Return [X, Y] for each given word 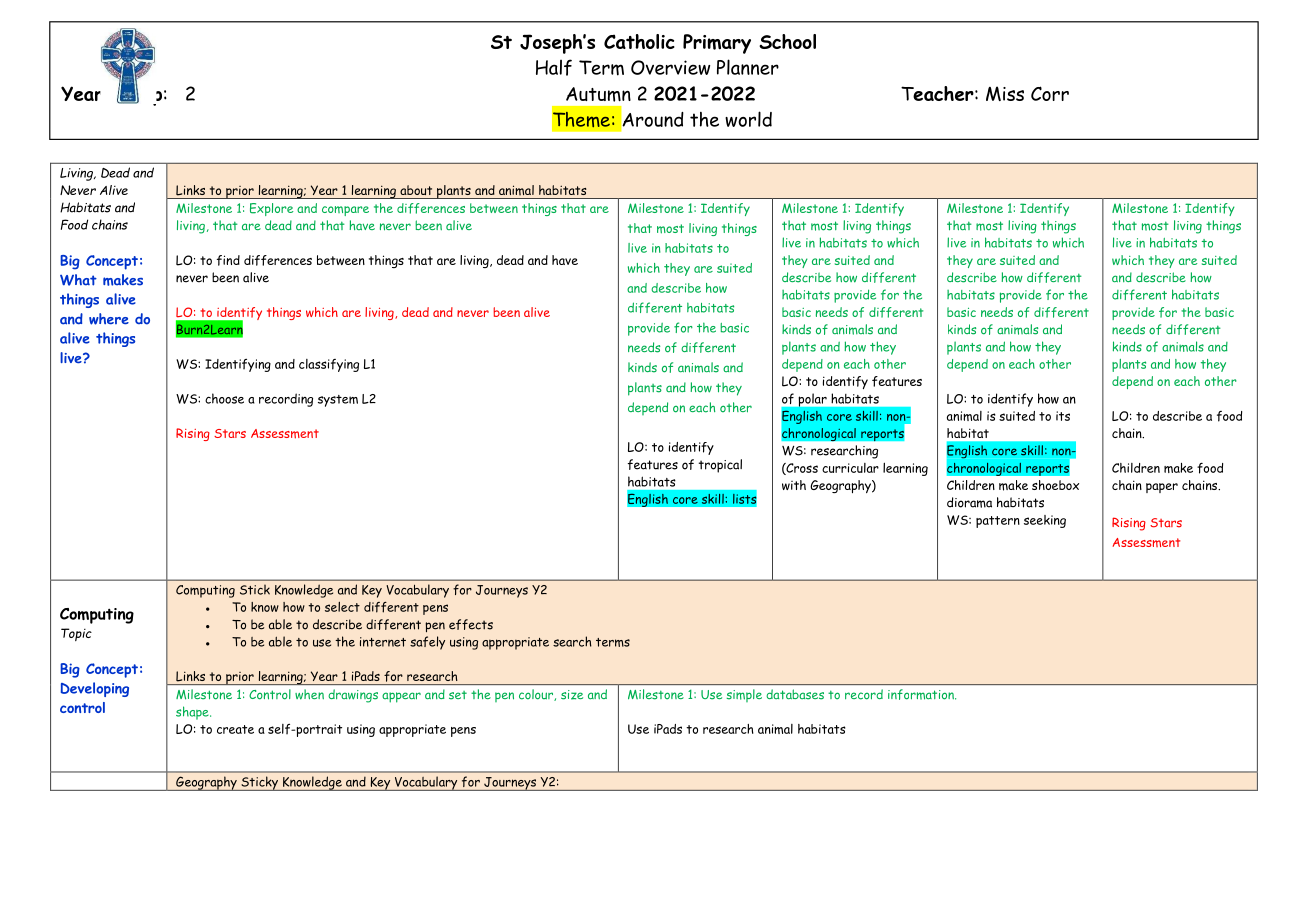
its [1063, 416]
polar [813, 400]
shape [193, 713]
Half [554, 67]
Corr [1050, 93]
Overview [670, 67]
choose [224, 398]
